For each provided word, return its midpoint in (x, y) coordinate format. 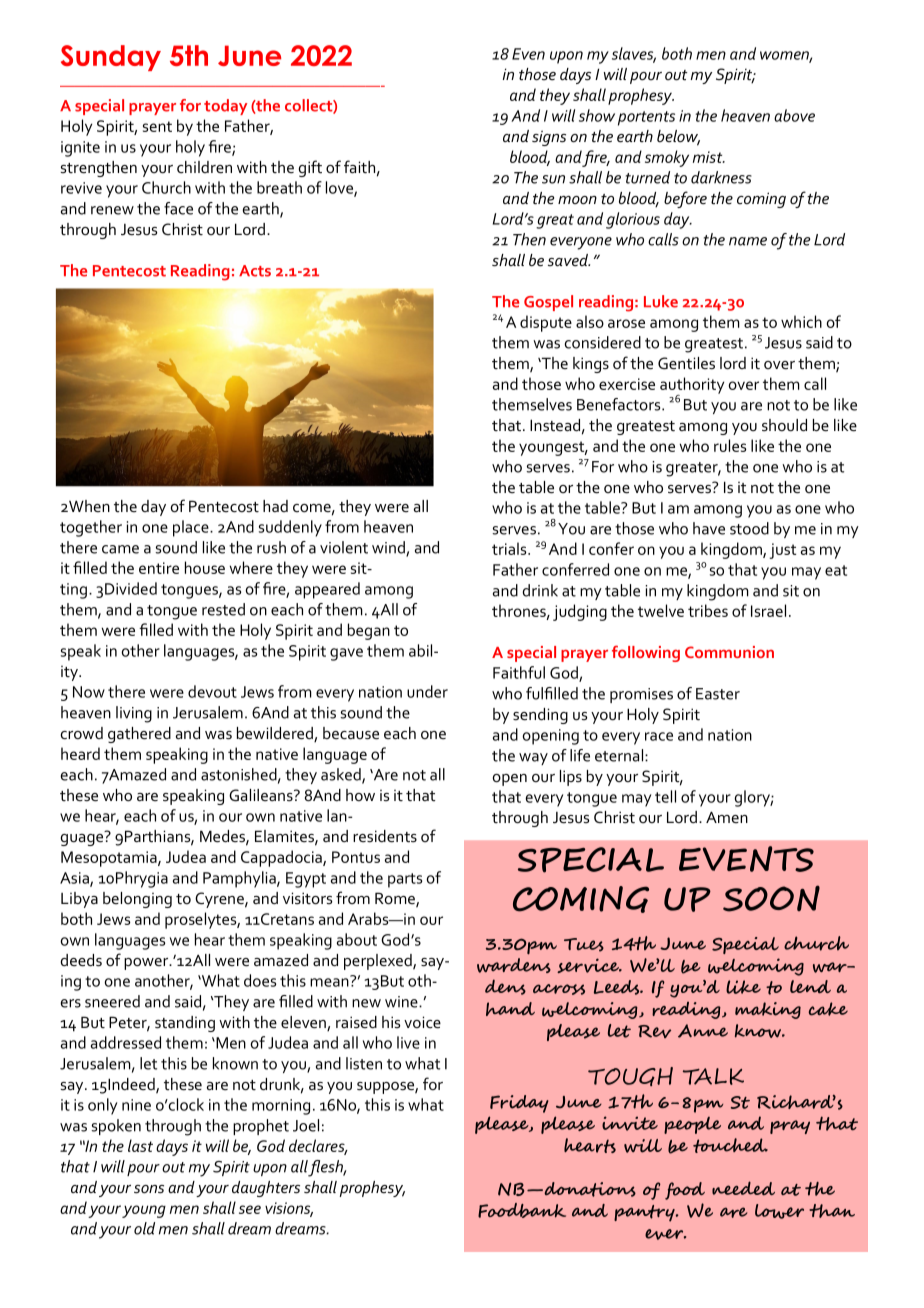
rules (730, 445)
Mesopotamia (110, 859)
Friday (519, 1104)
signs (549, 138)
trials (510, 548)
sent (157, 126)
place (192, 528)
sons (149, 1189)
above (794, 115)
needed (743, 1188)
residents (385, 836)
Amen (727, 817)
